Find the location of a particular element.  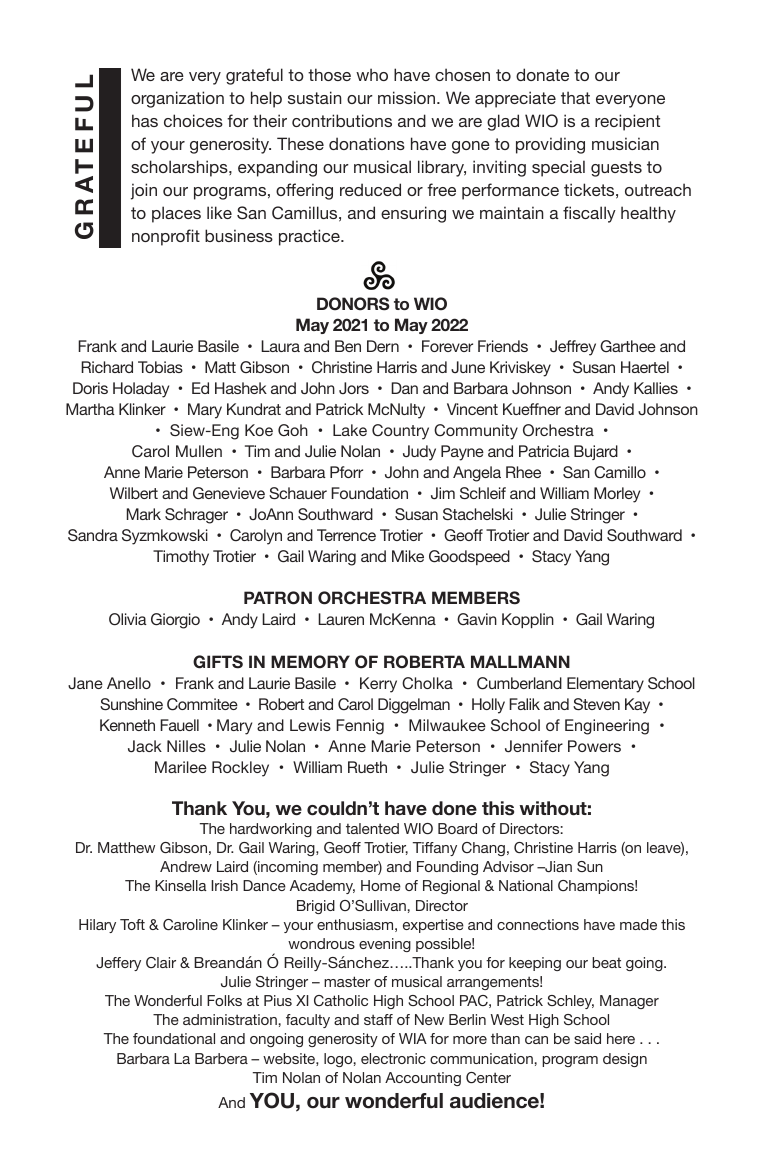

who is located at coordinates (372, 74).
